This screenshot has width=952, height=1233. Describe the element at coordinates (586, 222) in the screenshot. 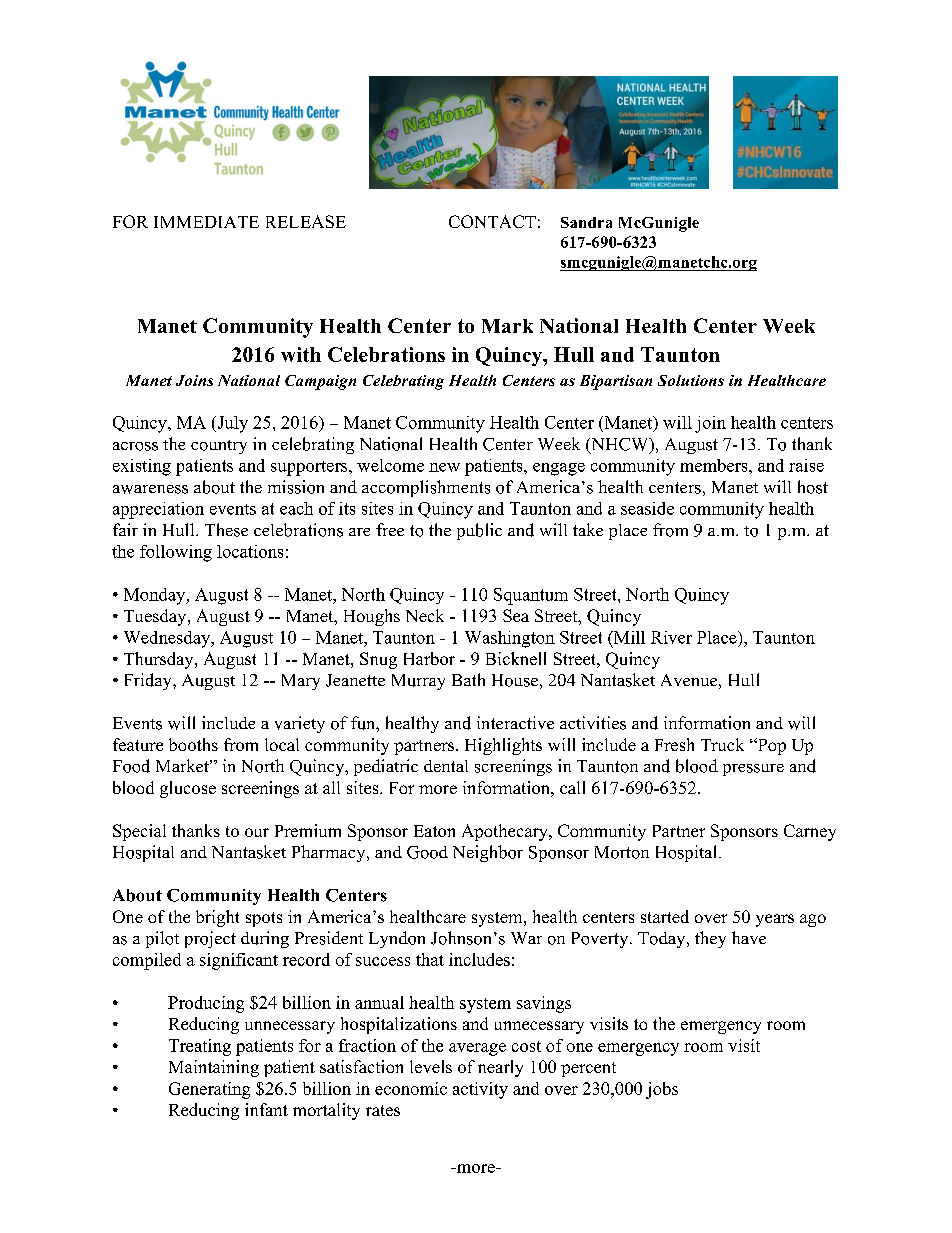

I see `Sandra` at that location.
